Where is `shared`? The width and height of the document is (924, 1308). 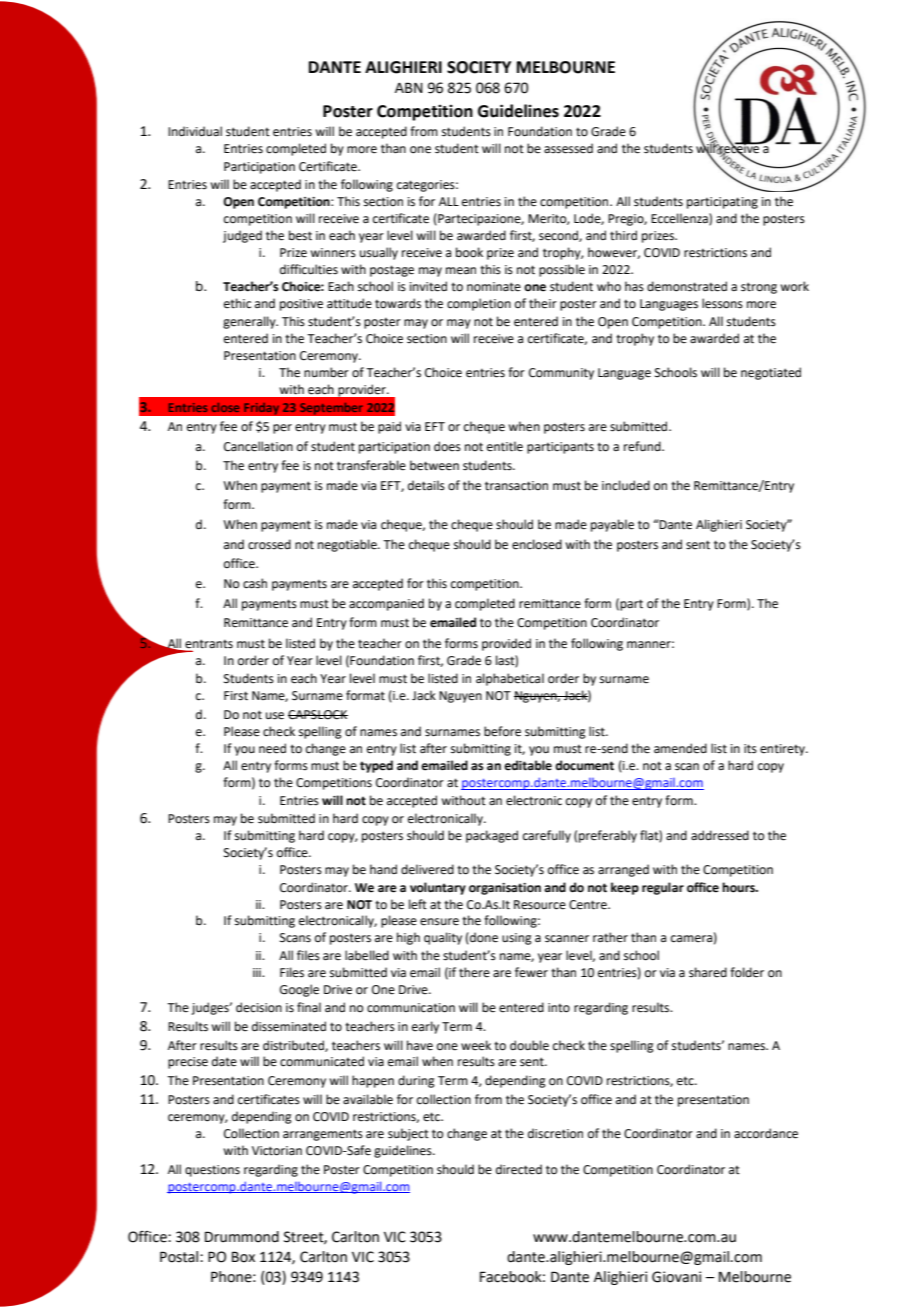
shared is located at coordinates (708, 972).
